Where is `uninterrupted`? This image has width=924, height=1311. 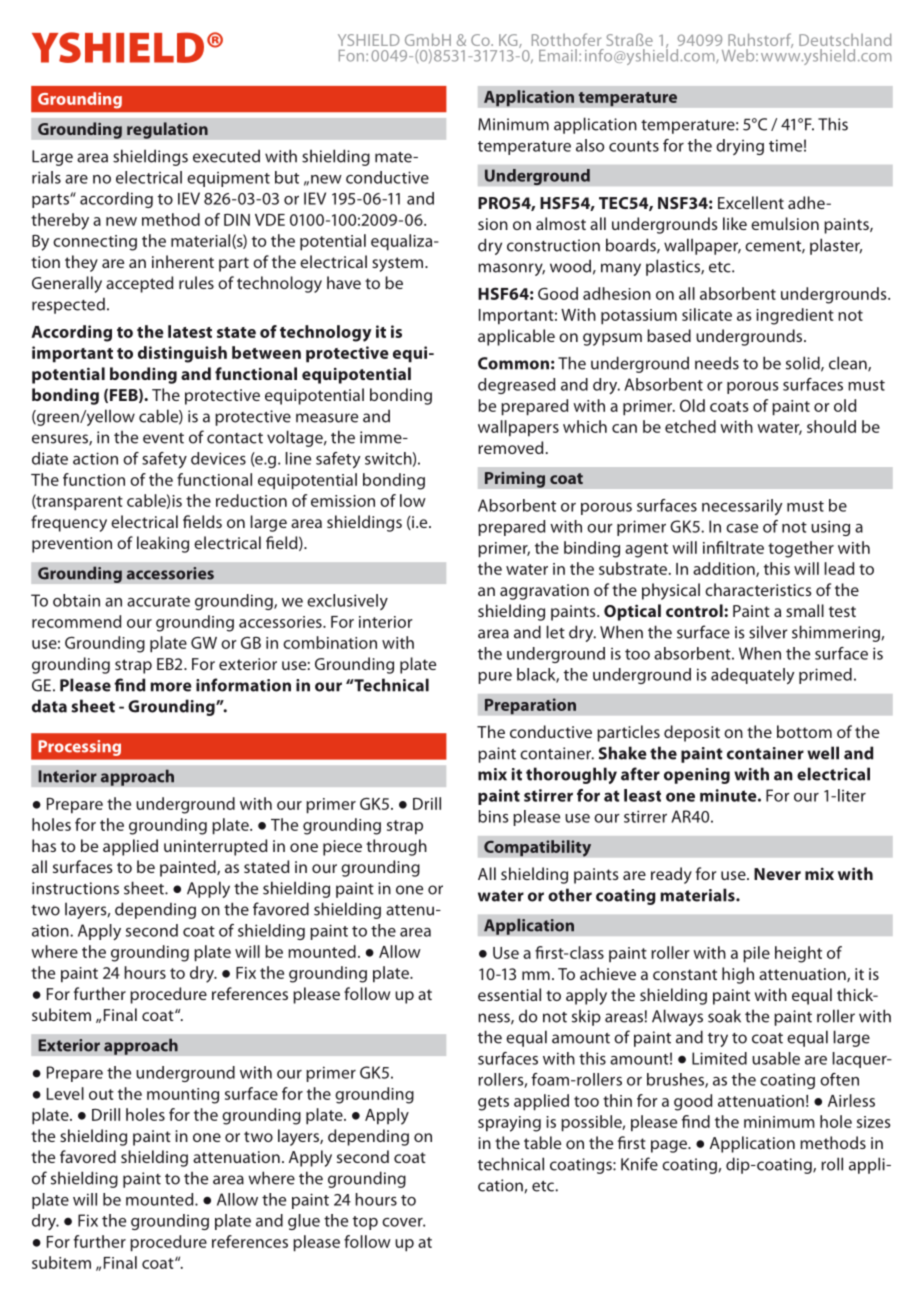 uninterrupted is located at coordinates (215, 847).
